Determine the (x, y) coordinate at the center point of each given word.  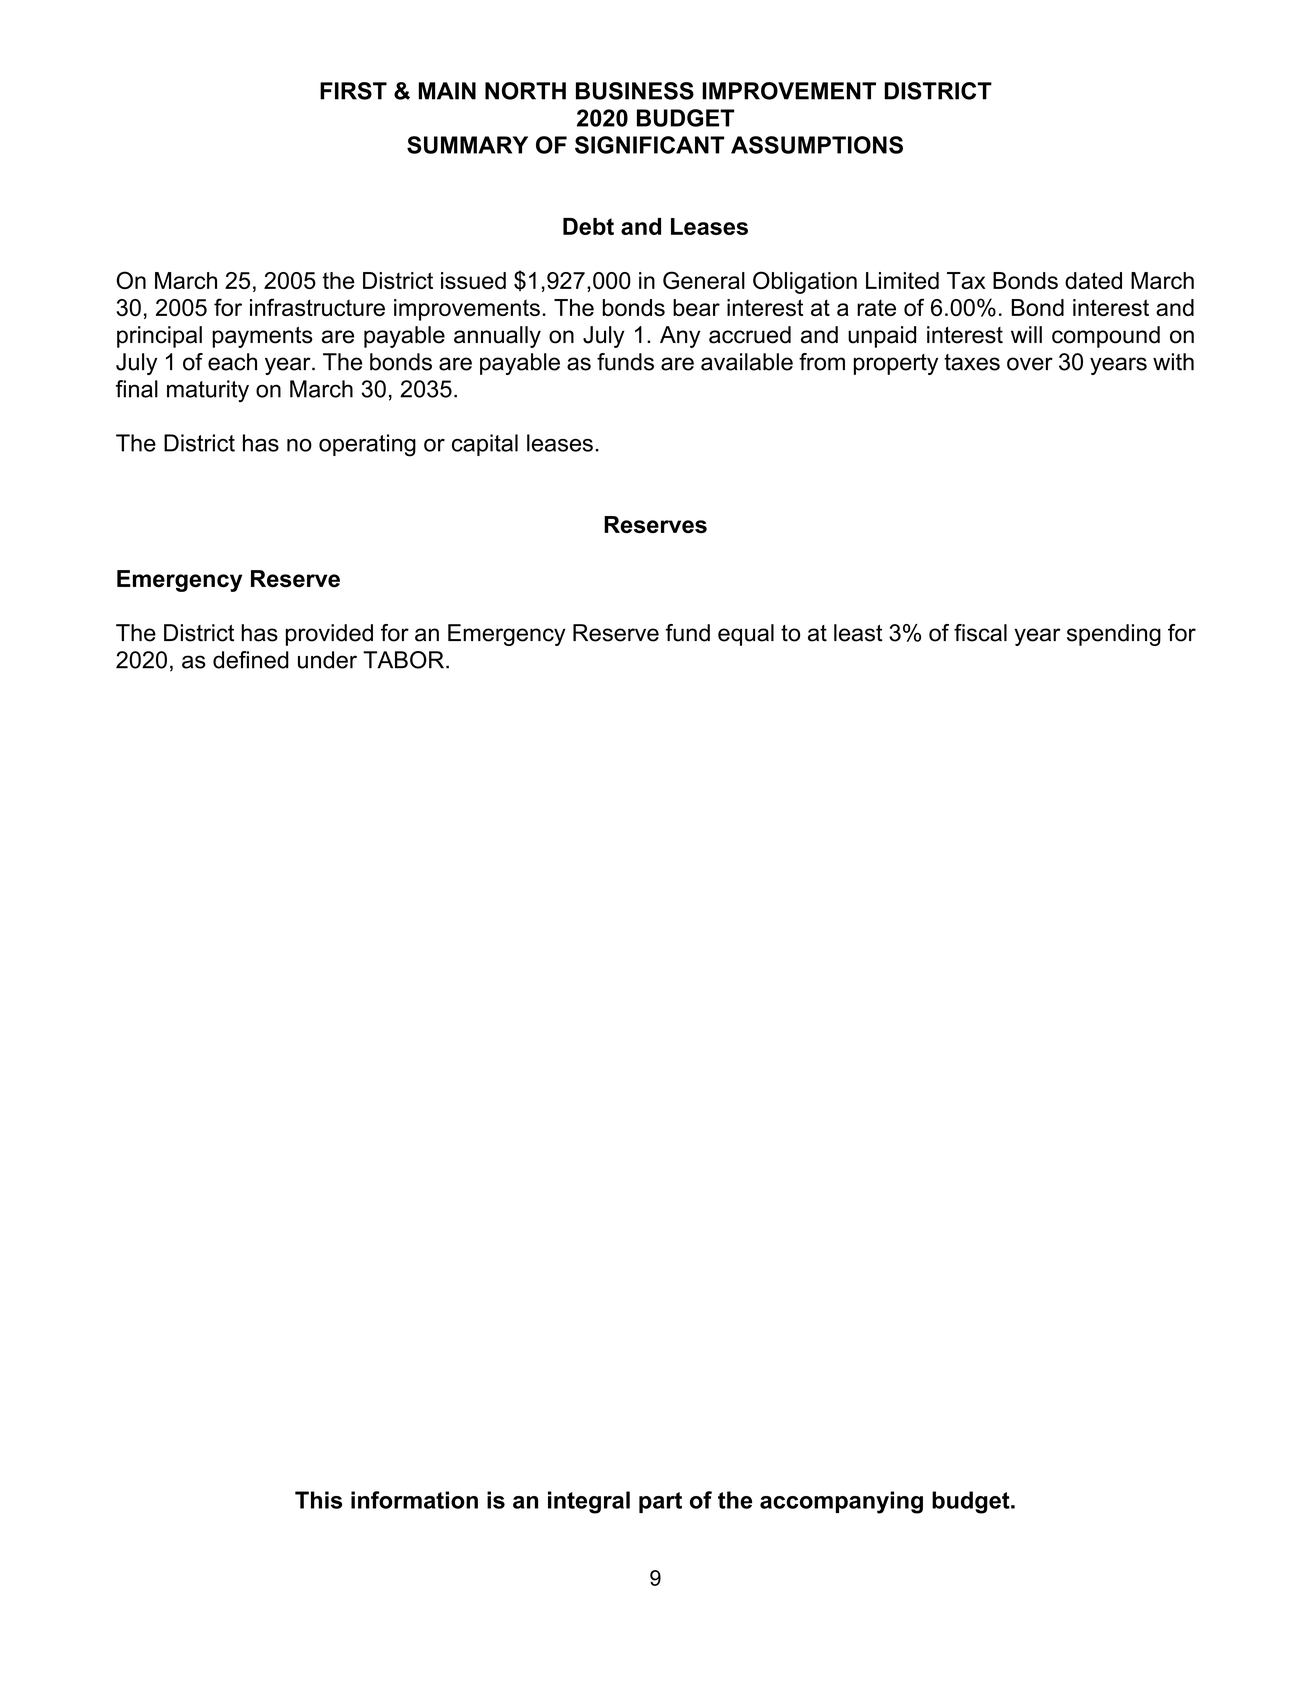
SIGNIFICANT (649, 145)
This (318, 1500)
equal (746, 635)
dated (1093, 280)
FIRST (353, 91)
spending (1114, 635)
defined (251, 660)
